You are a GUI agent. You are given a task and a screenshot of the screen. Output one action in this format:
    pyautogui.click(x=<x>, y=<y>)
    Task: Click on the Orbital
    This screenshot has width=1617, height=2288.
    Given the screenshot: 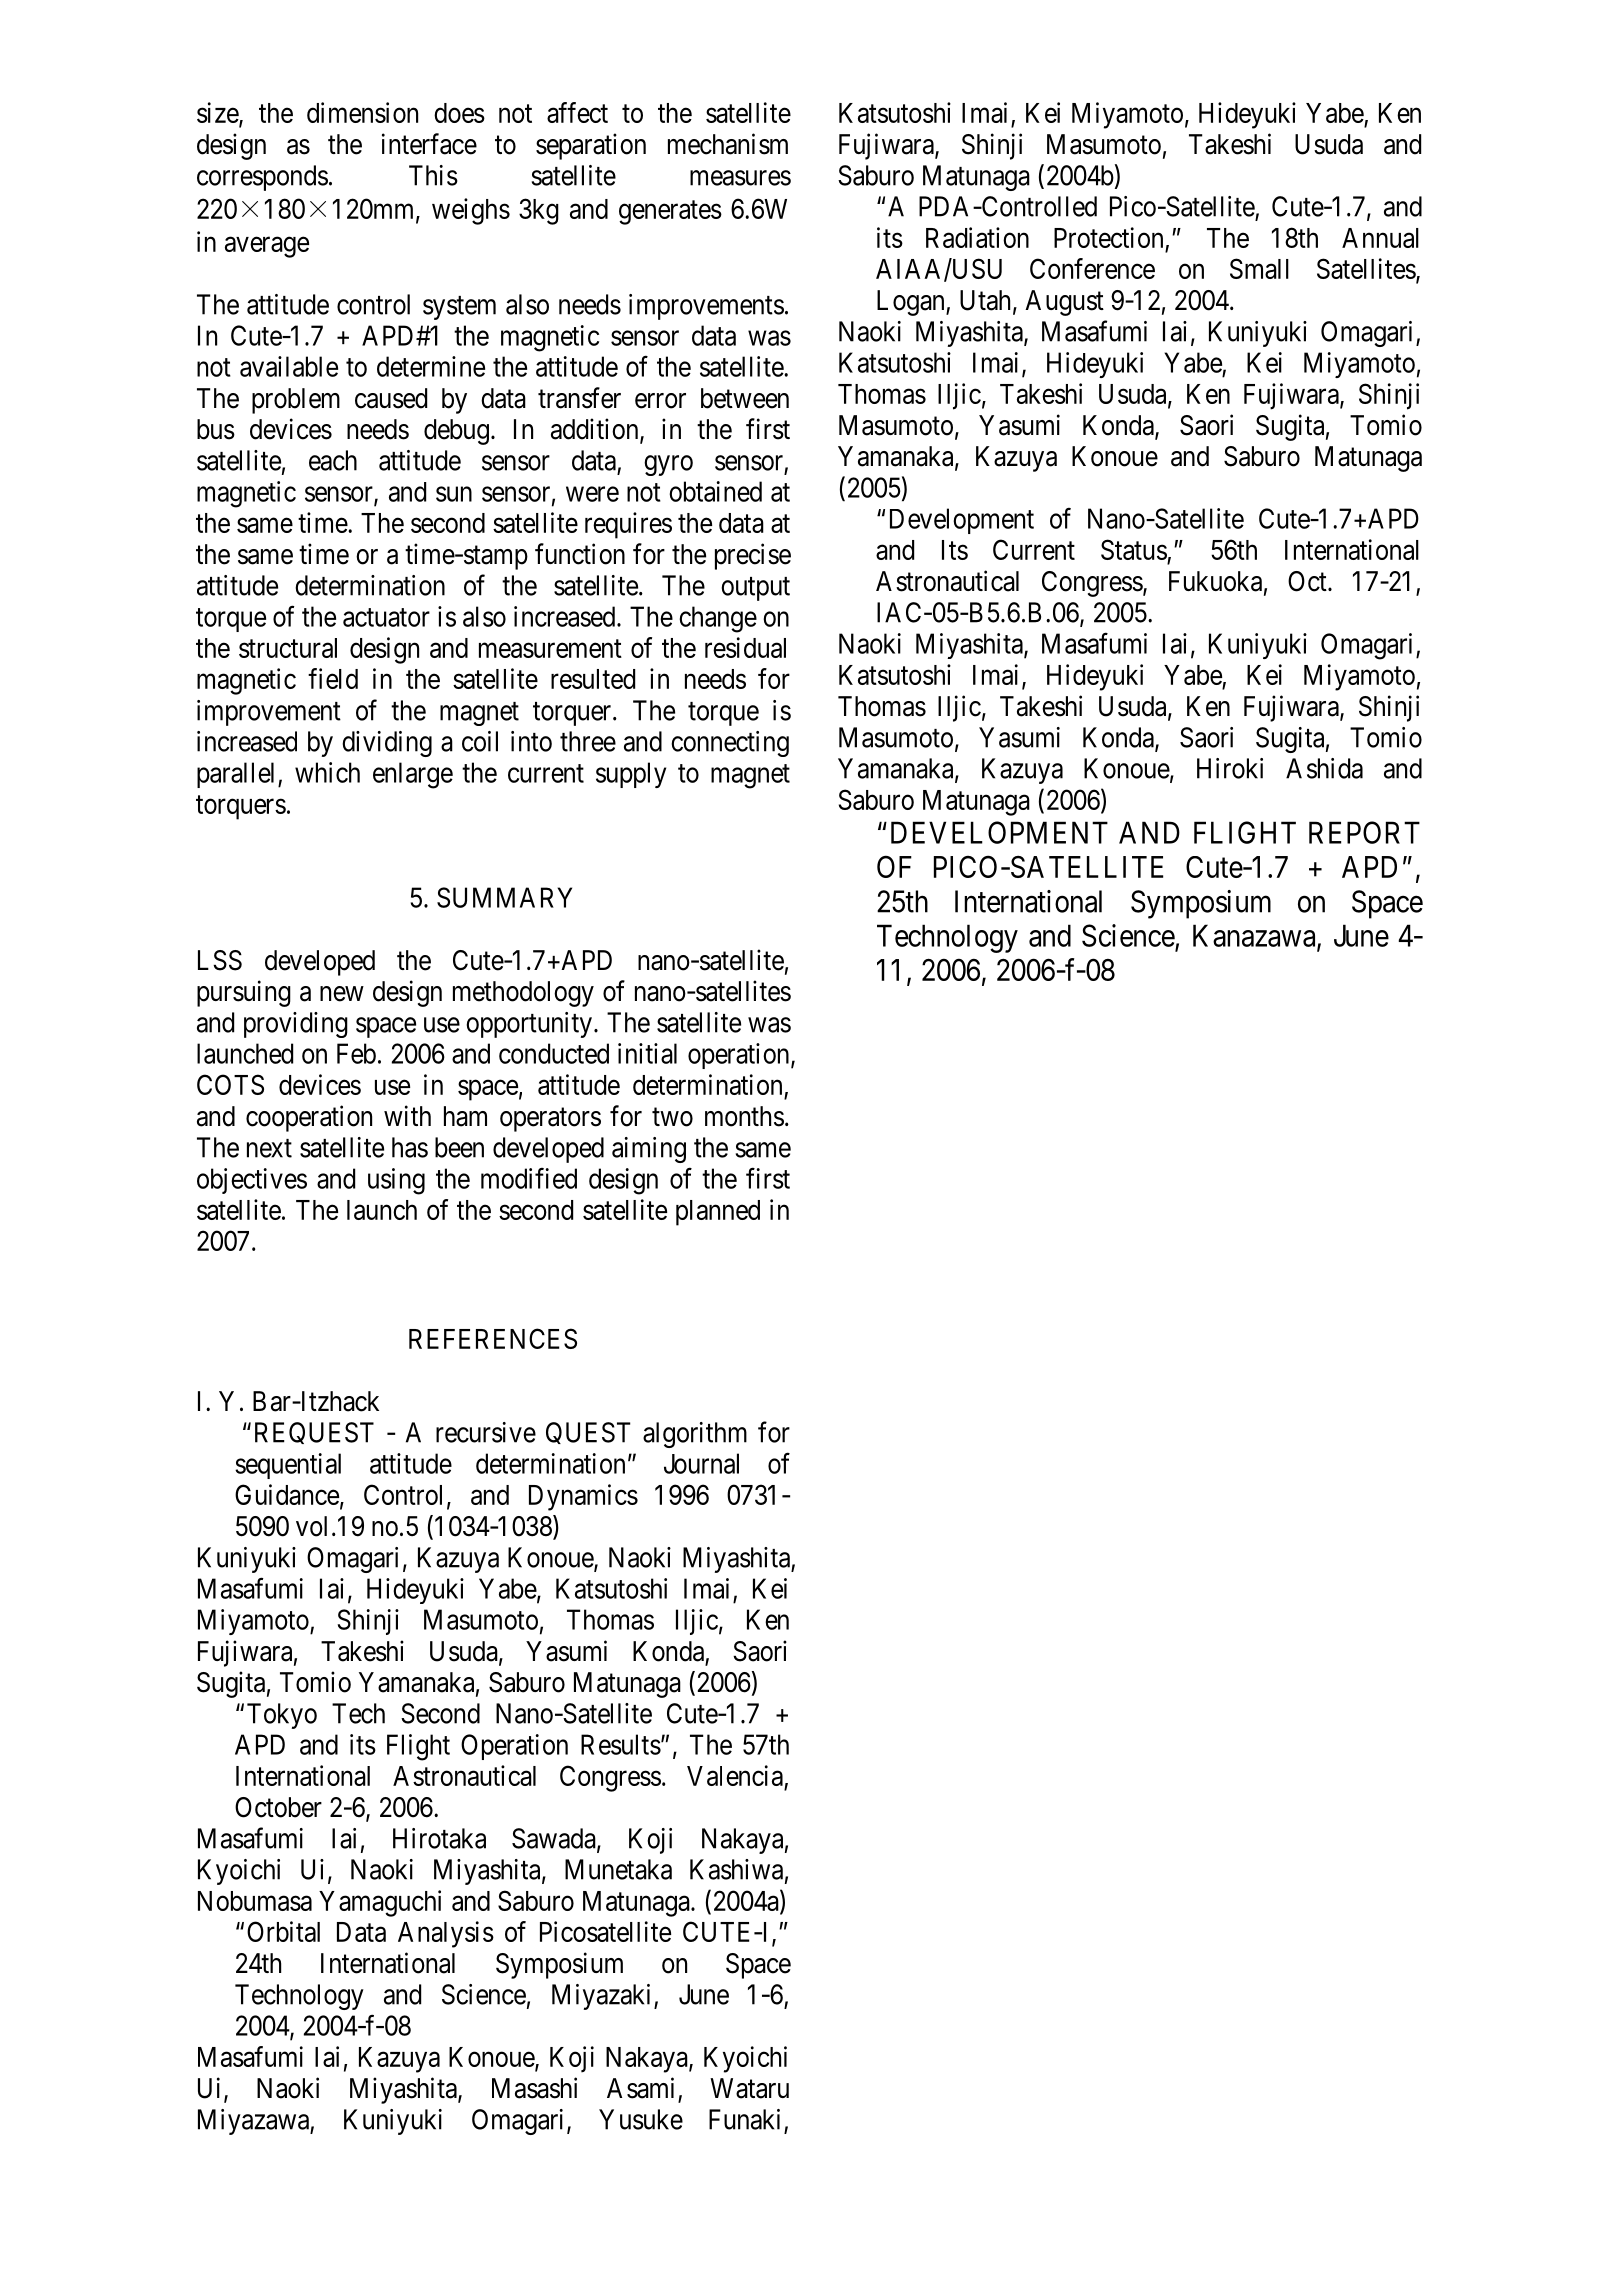 What is the action you would take?
    pyautogui.click(x=283, y=1931)
